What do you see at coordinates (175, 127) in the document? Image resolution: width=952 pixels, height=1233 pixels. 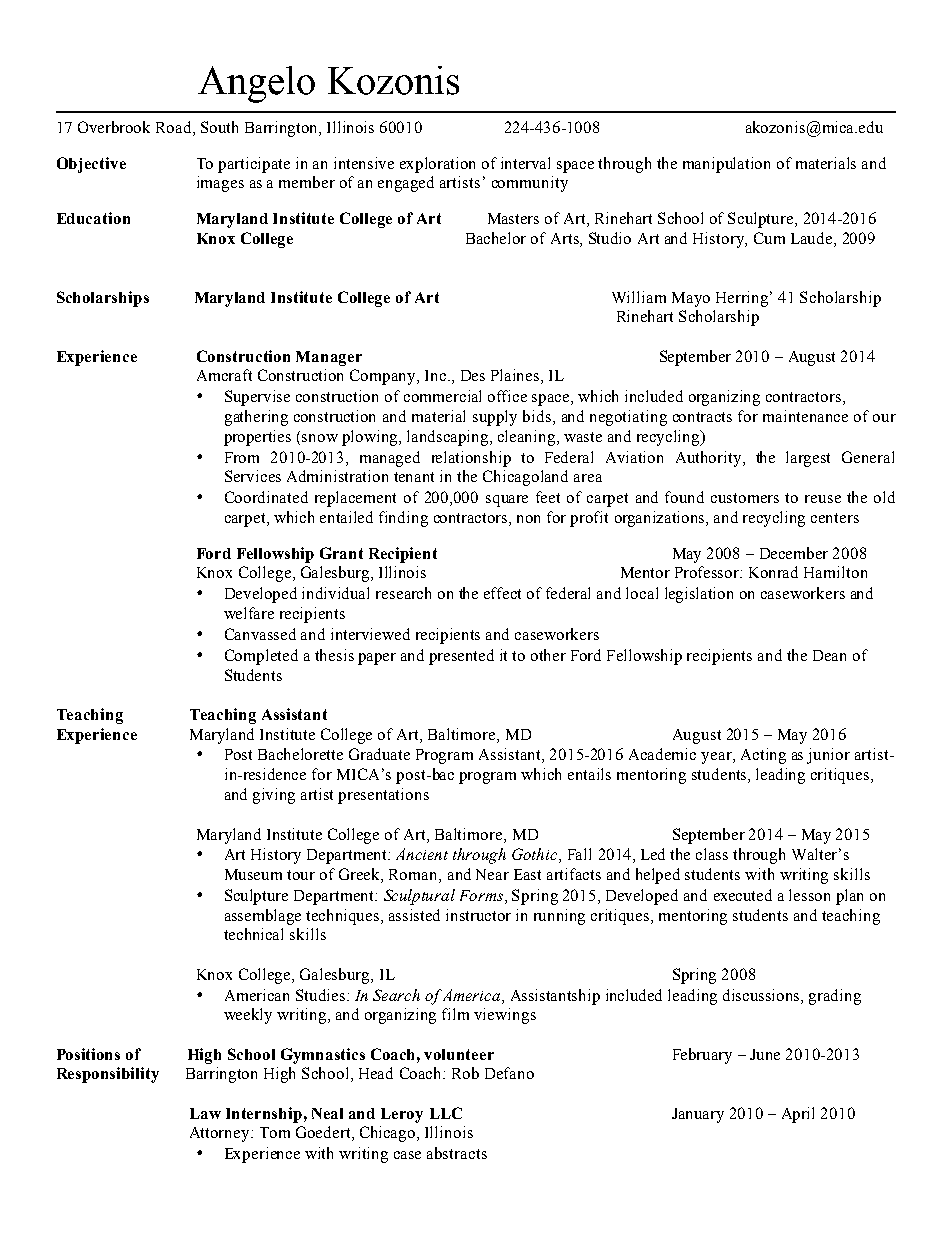 I see `Road` at bounding box center [175, 127].
